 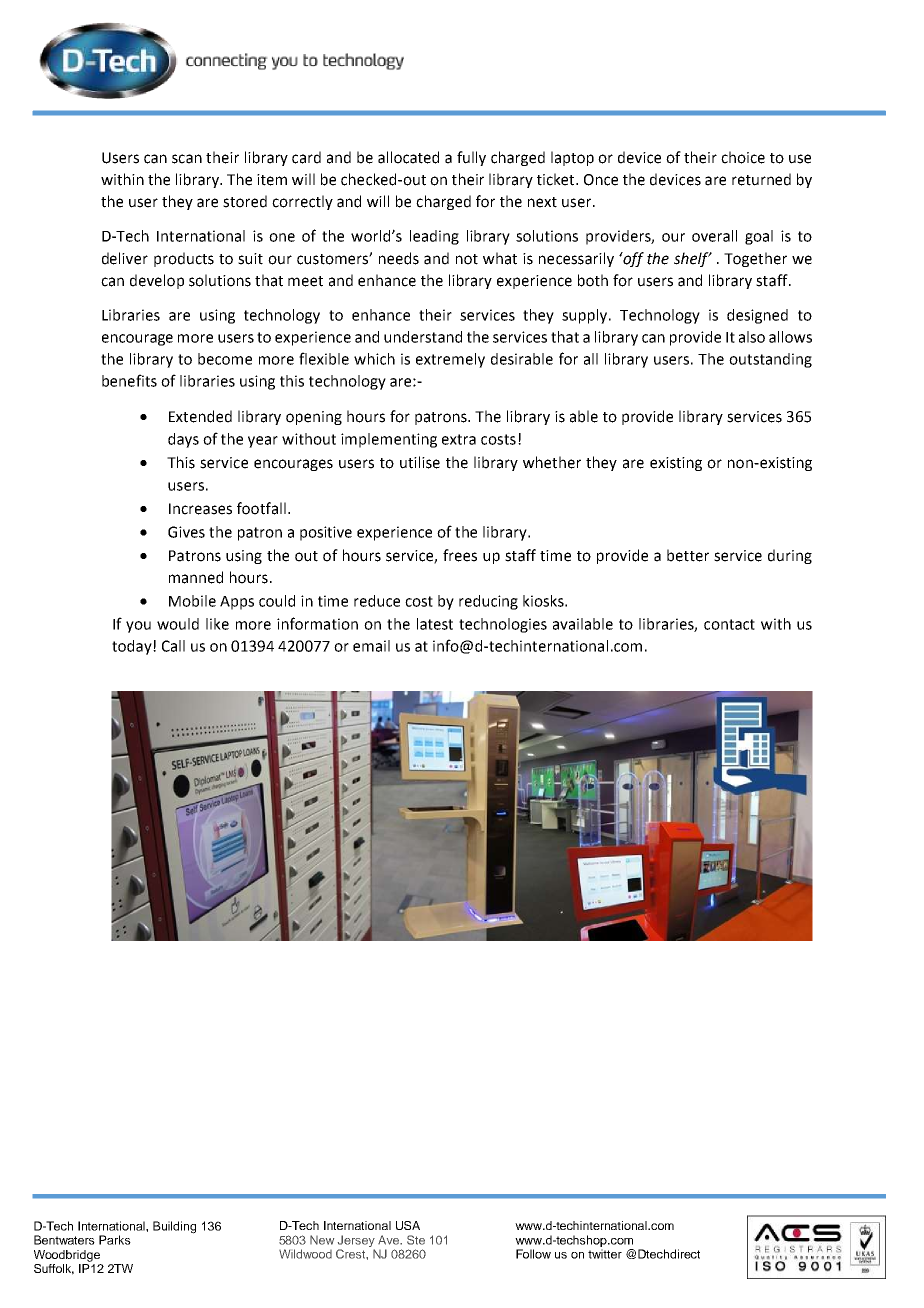 I want to click on email, so click(x=371, y=646).
